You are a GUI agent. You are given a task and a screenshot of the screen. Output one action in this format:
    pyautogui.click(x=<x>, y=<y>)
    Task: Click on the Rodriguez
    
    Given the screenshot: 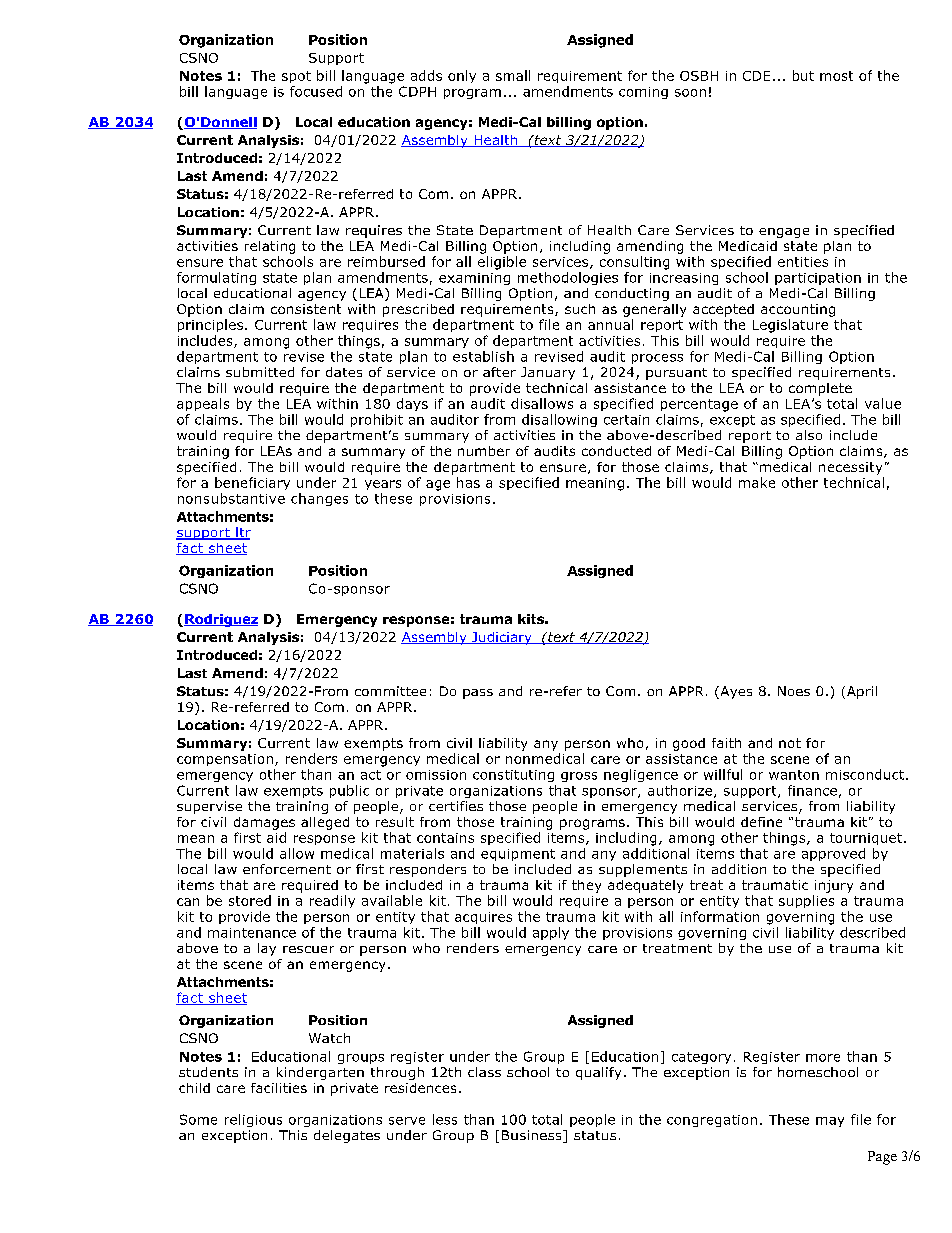 What is the action you would take?
    pyautogui.click(x=221, y=620)
